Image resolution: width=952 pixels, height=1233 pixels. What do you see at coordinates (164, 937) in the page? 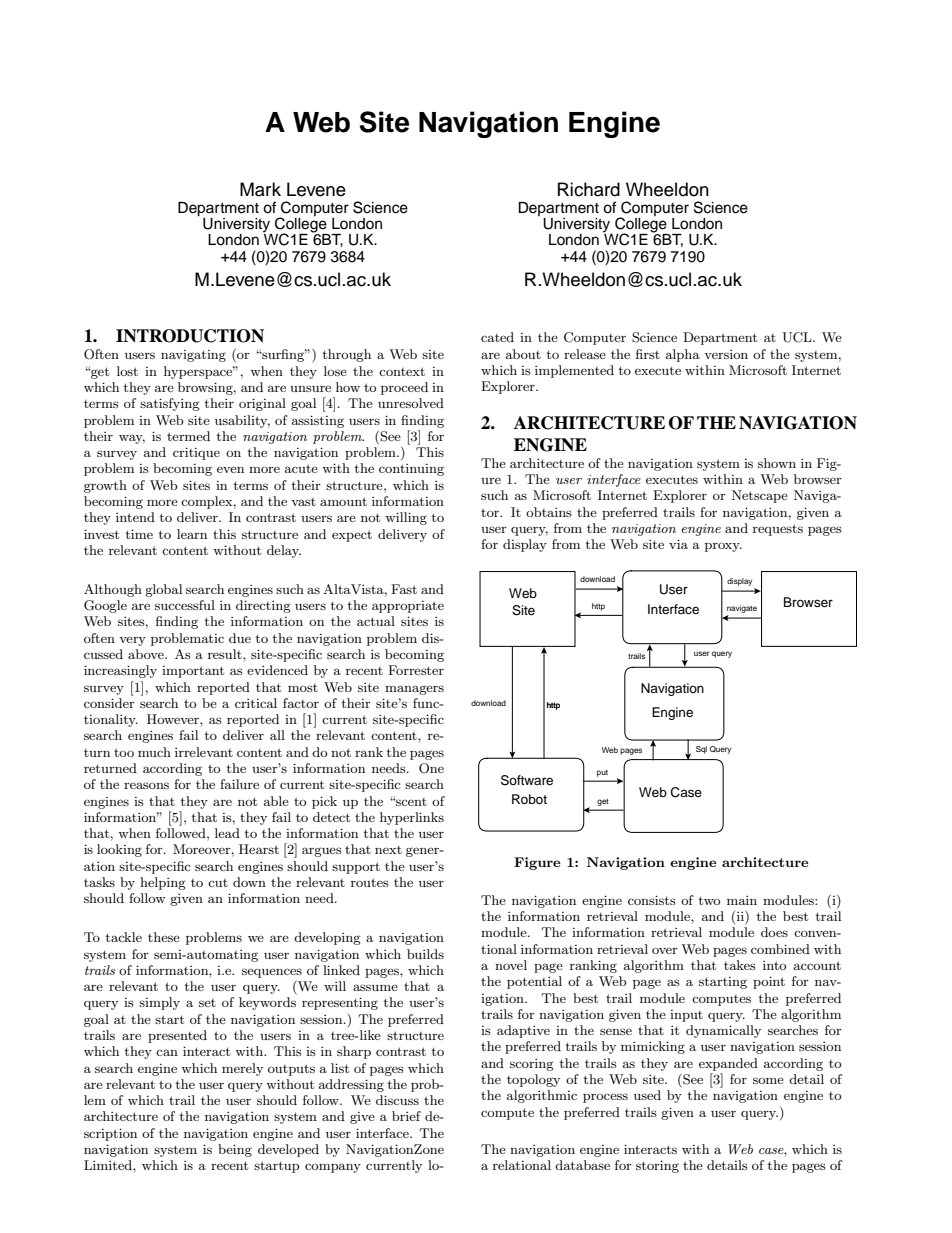
I see `these` at bounding box center [164, 937].
